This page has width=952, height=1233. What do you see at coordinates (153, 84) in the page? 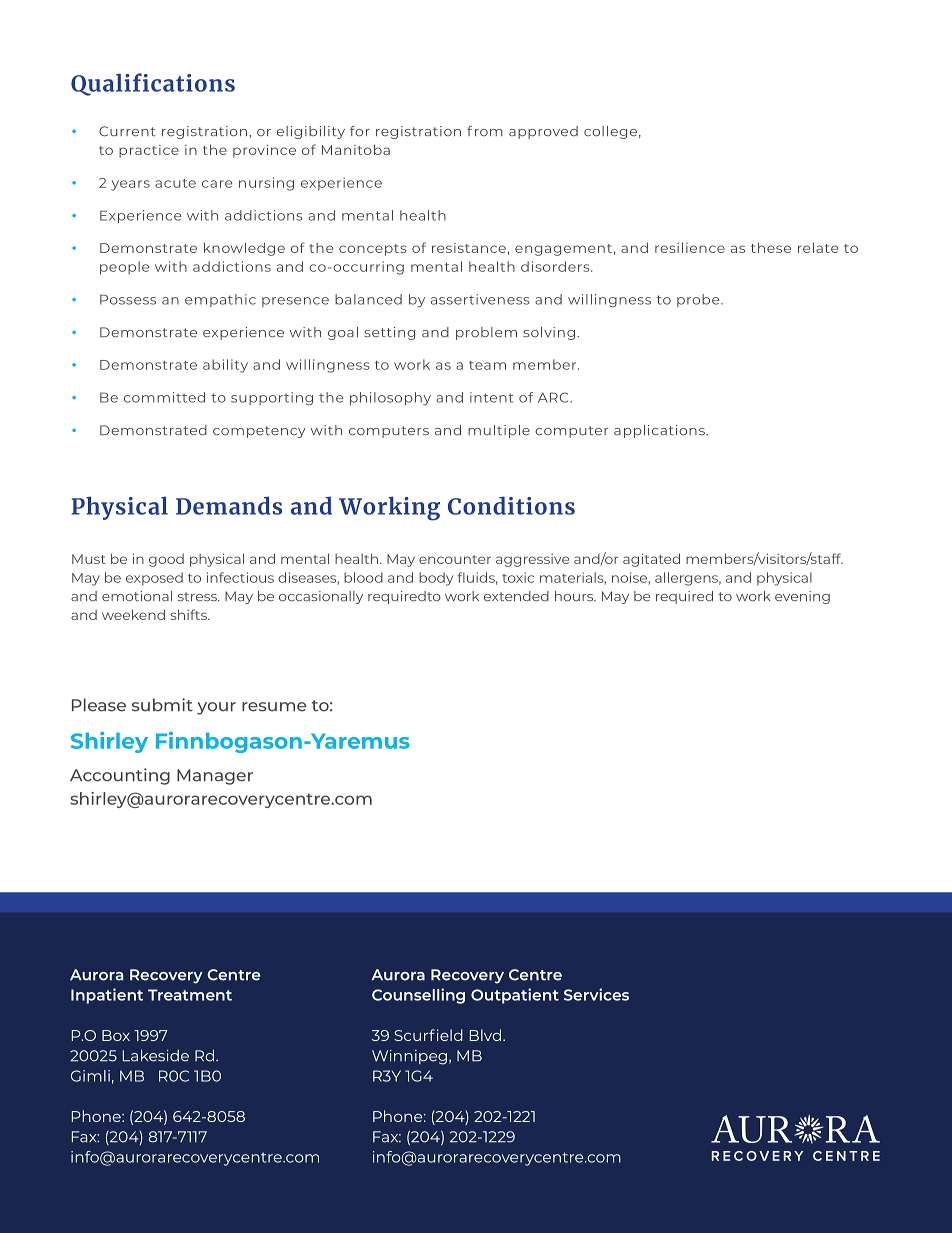
I see `Qualifications` at bounding box center [153, 84].
